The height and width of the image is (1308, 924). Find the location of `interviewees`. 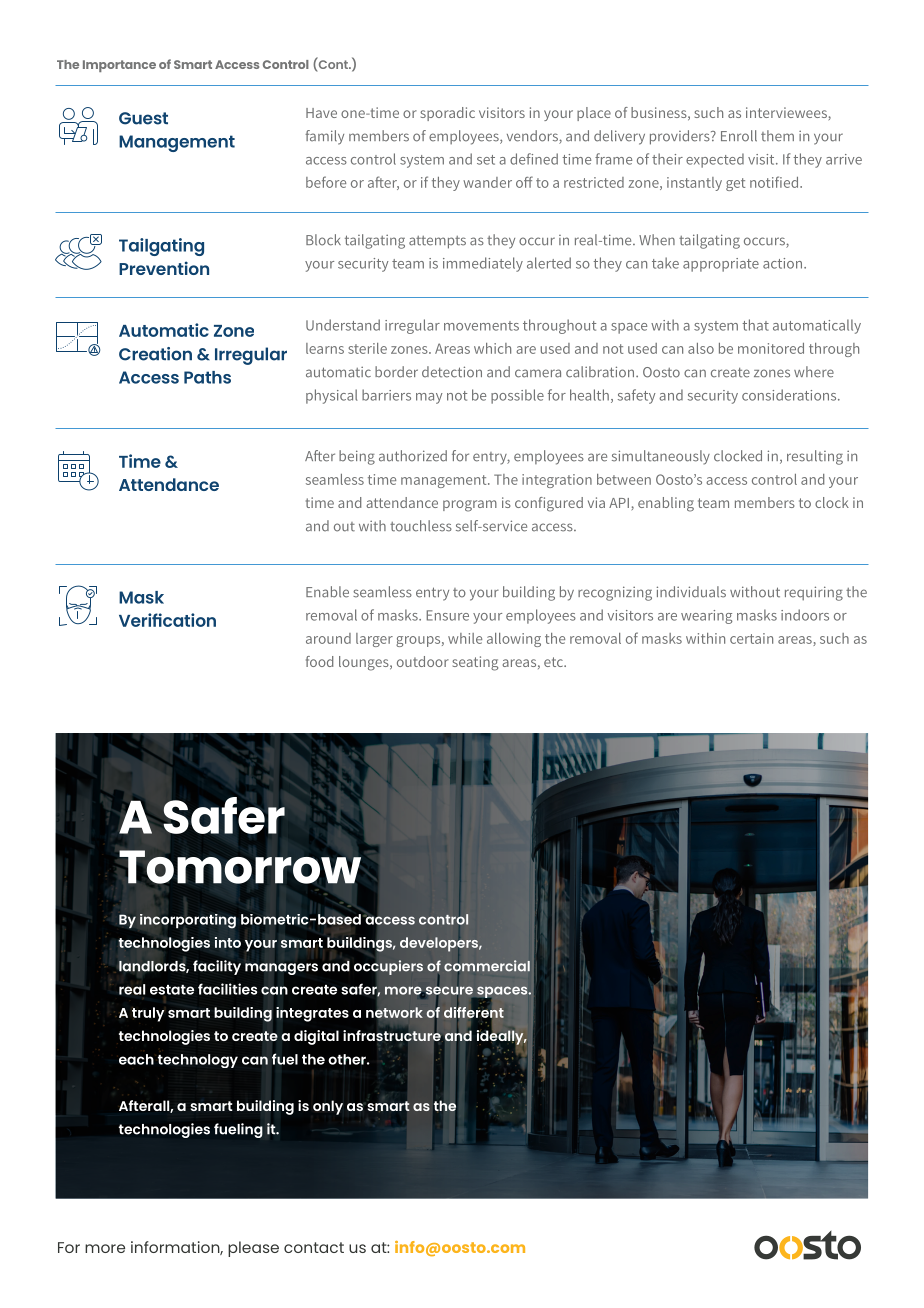

interviewees is located at coordinates (786, 112).
